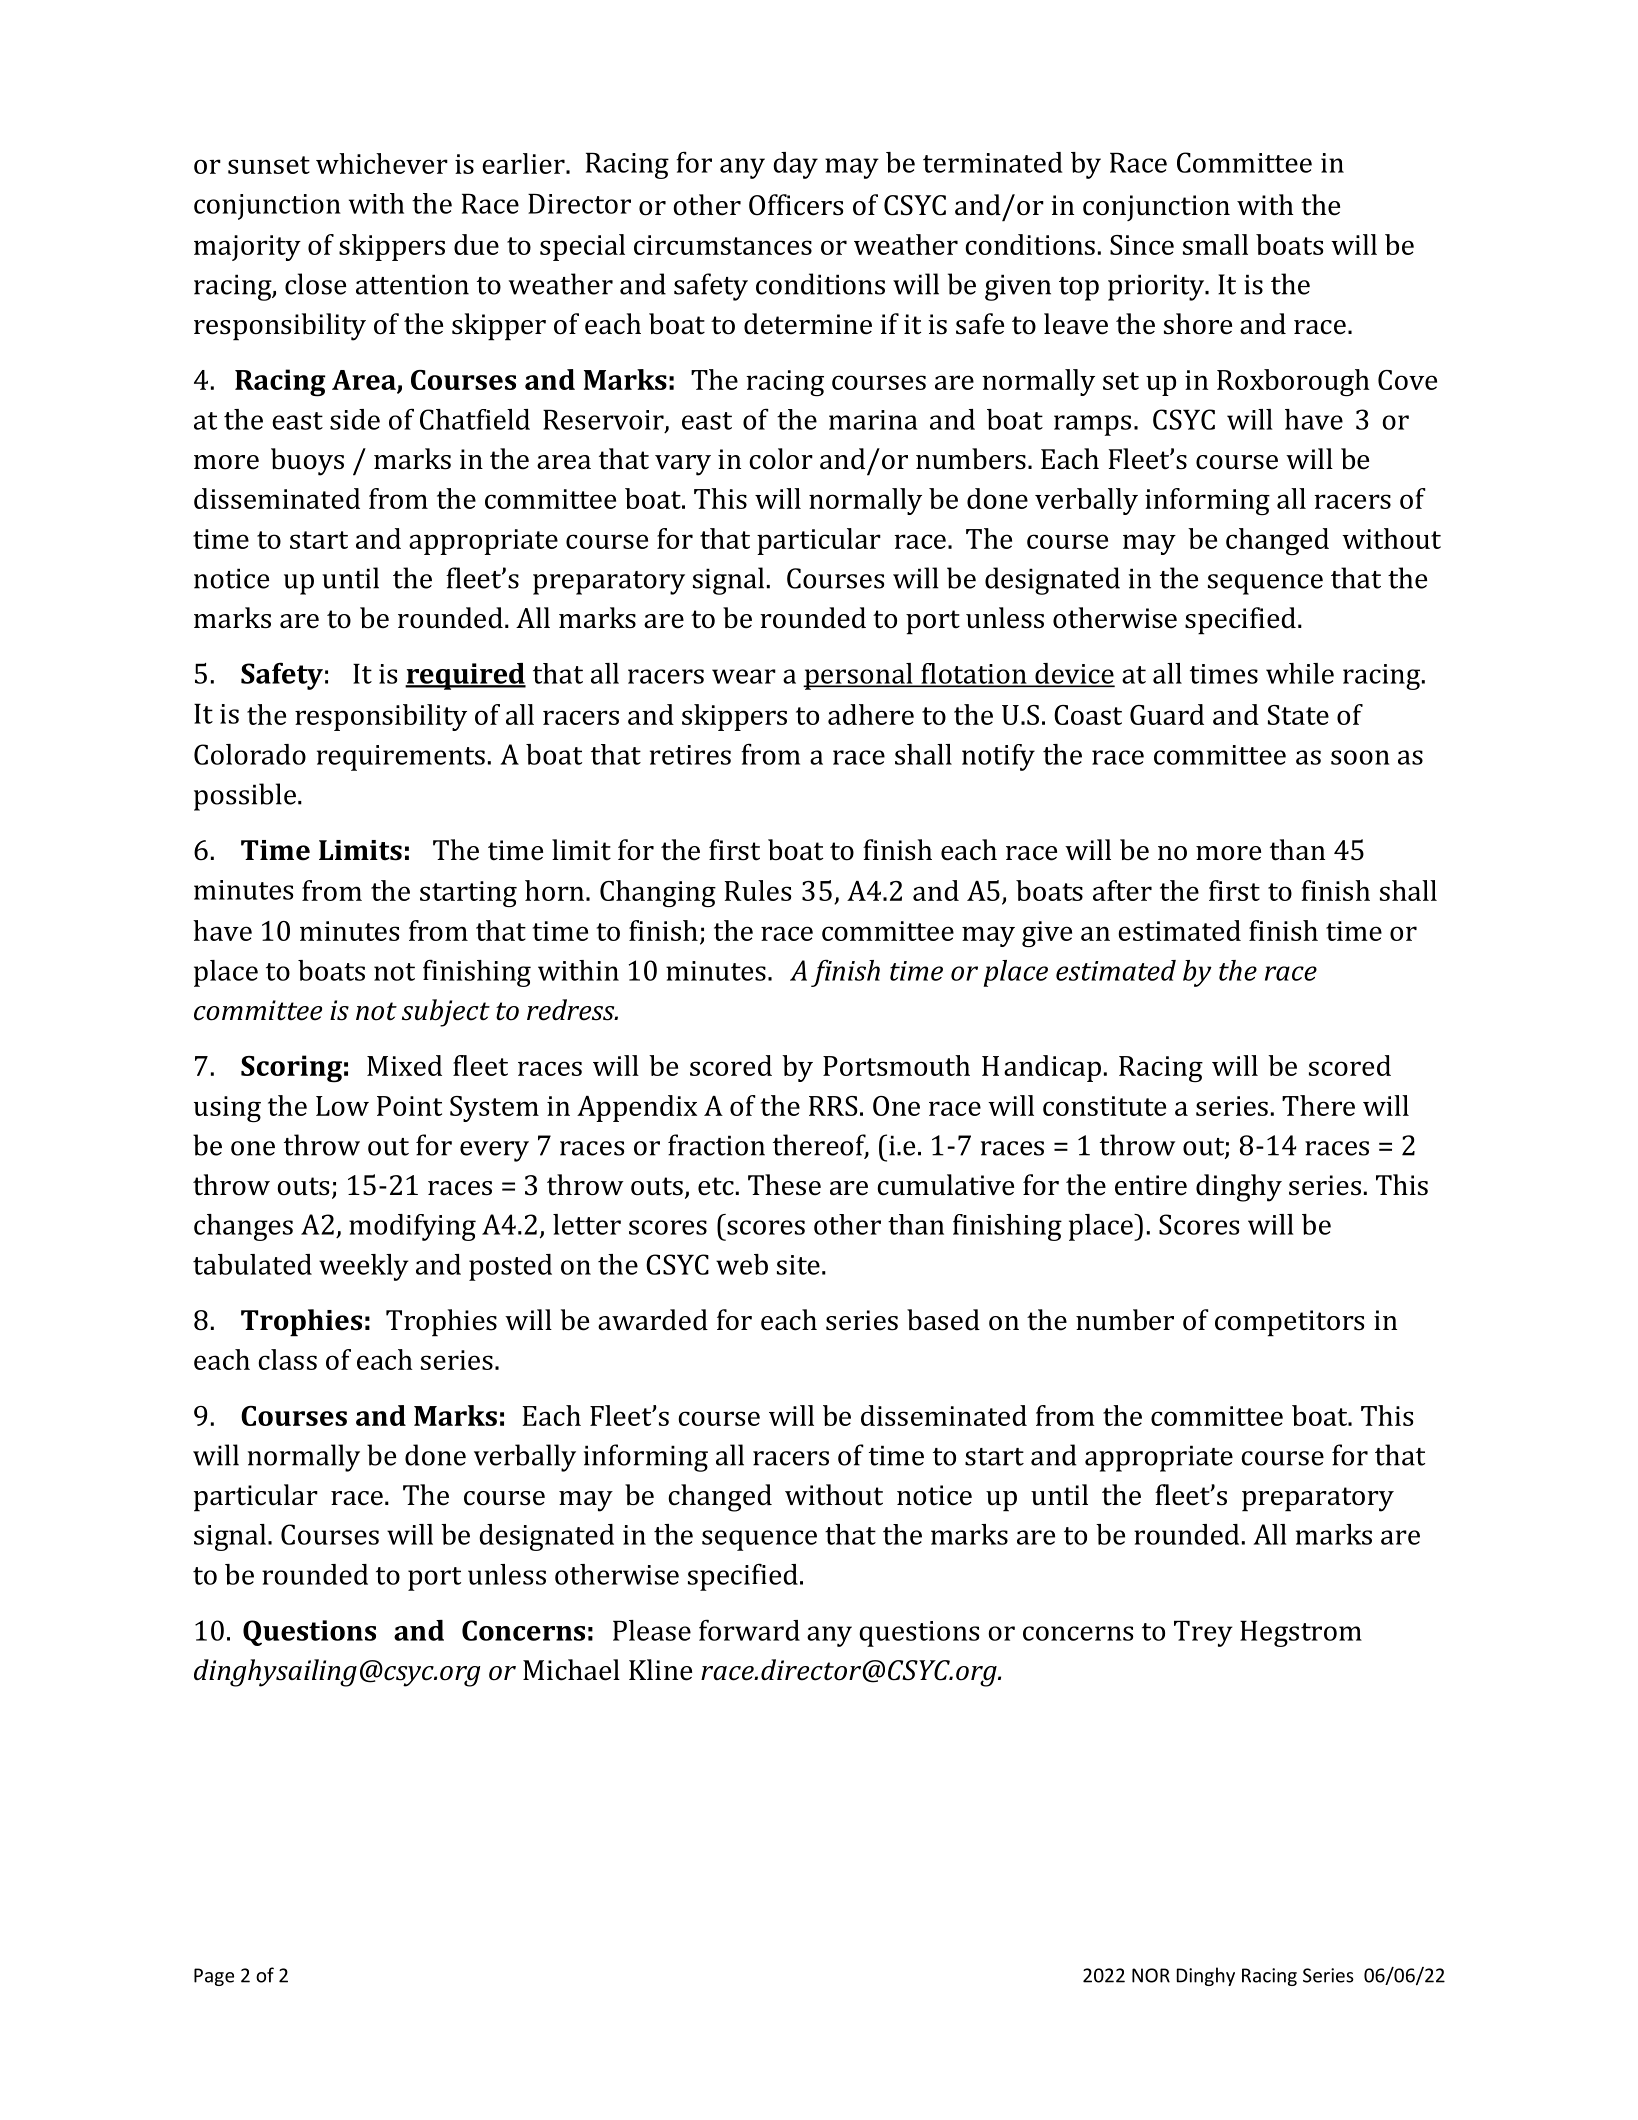  What do you see at coordinates (859, 676) in the screenshot?
I see `personal` at bounding box center [859, 676].
